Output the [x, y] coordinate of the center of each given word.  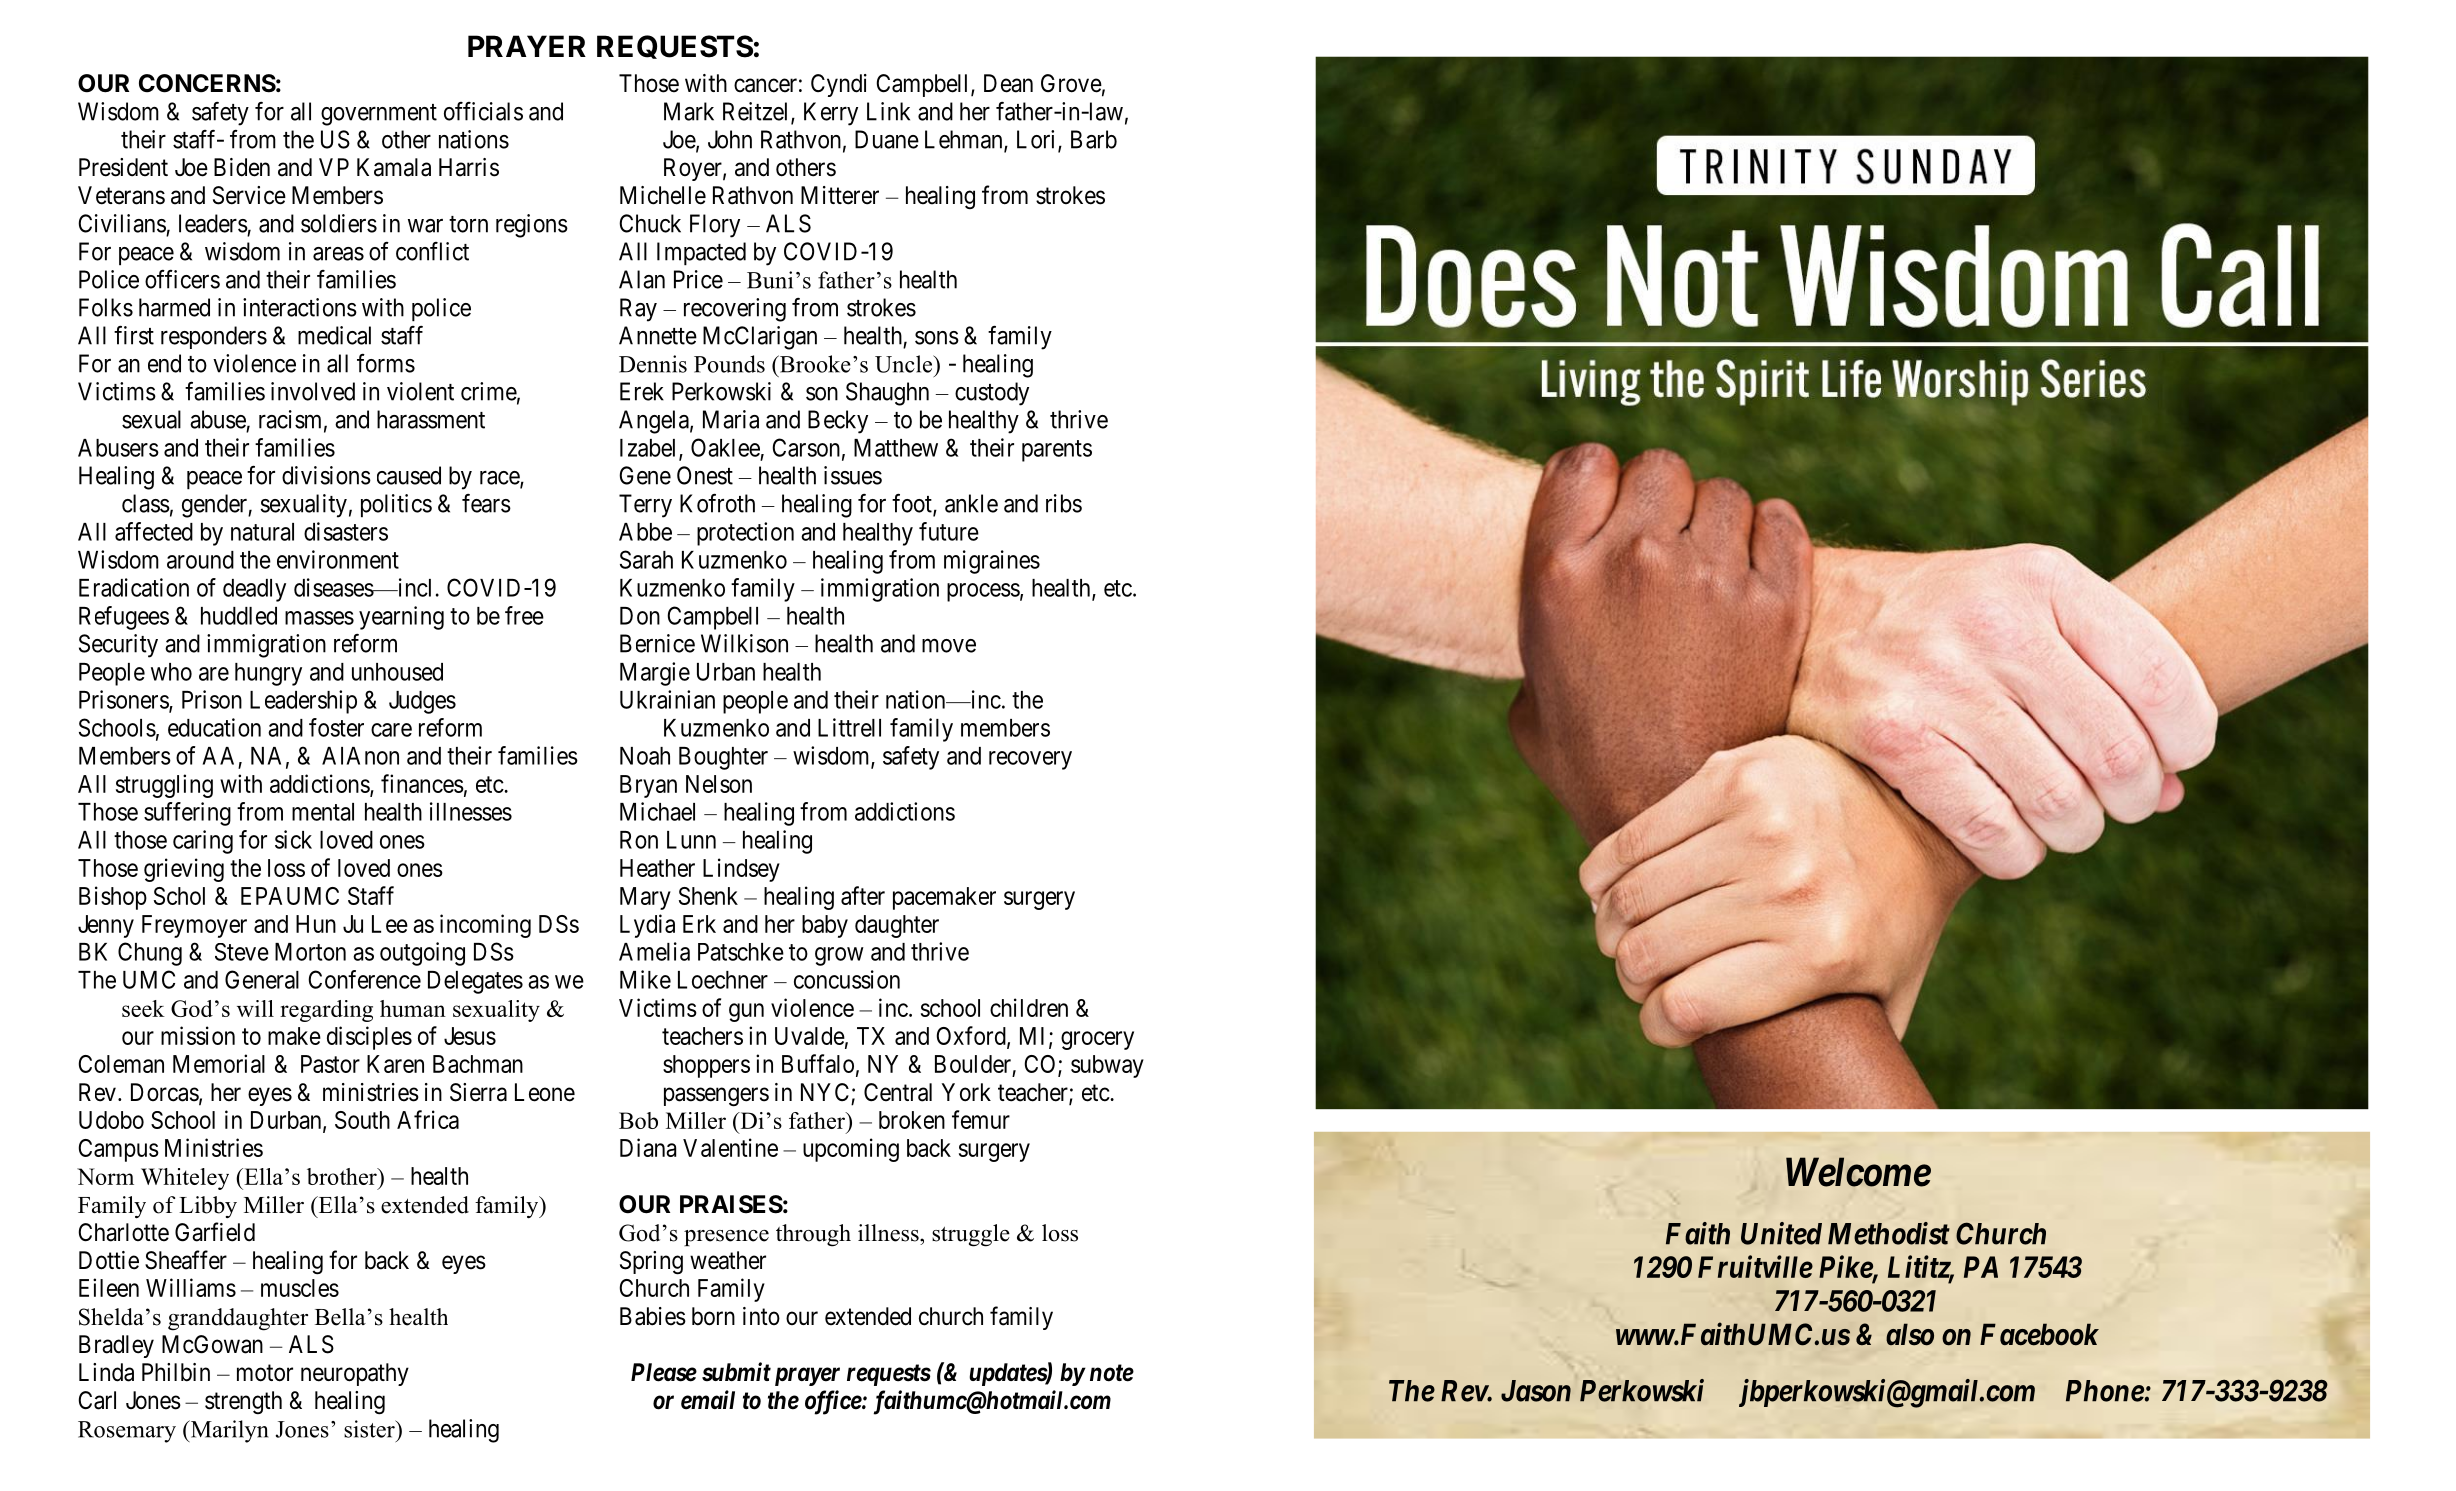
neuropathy [355, 1374]
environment [338, 559]
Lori [1038, 140]
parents [1057, 451]
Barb [1094, 139]
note [1112, 1373]
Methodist [1889, 1233]
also [1910, 1334]
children [1029, 1007]
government [379, 115]
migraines [992, 562]
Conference [364, 979]
